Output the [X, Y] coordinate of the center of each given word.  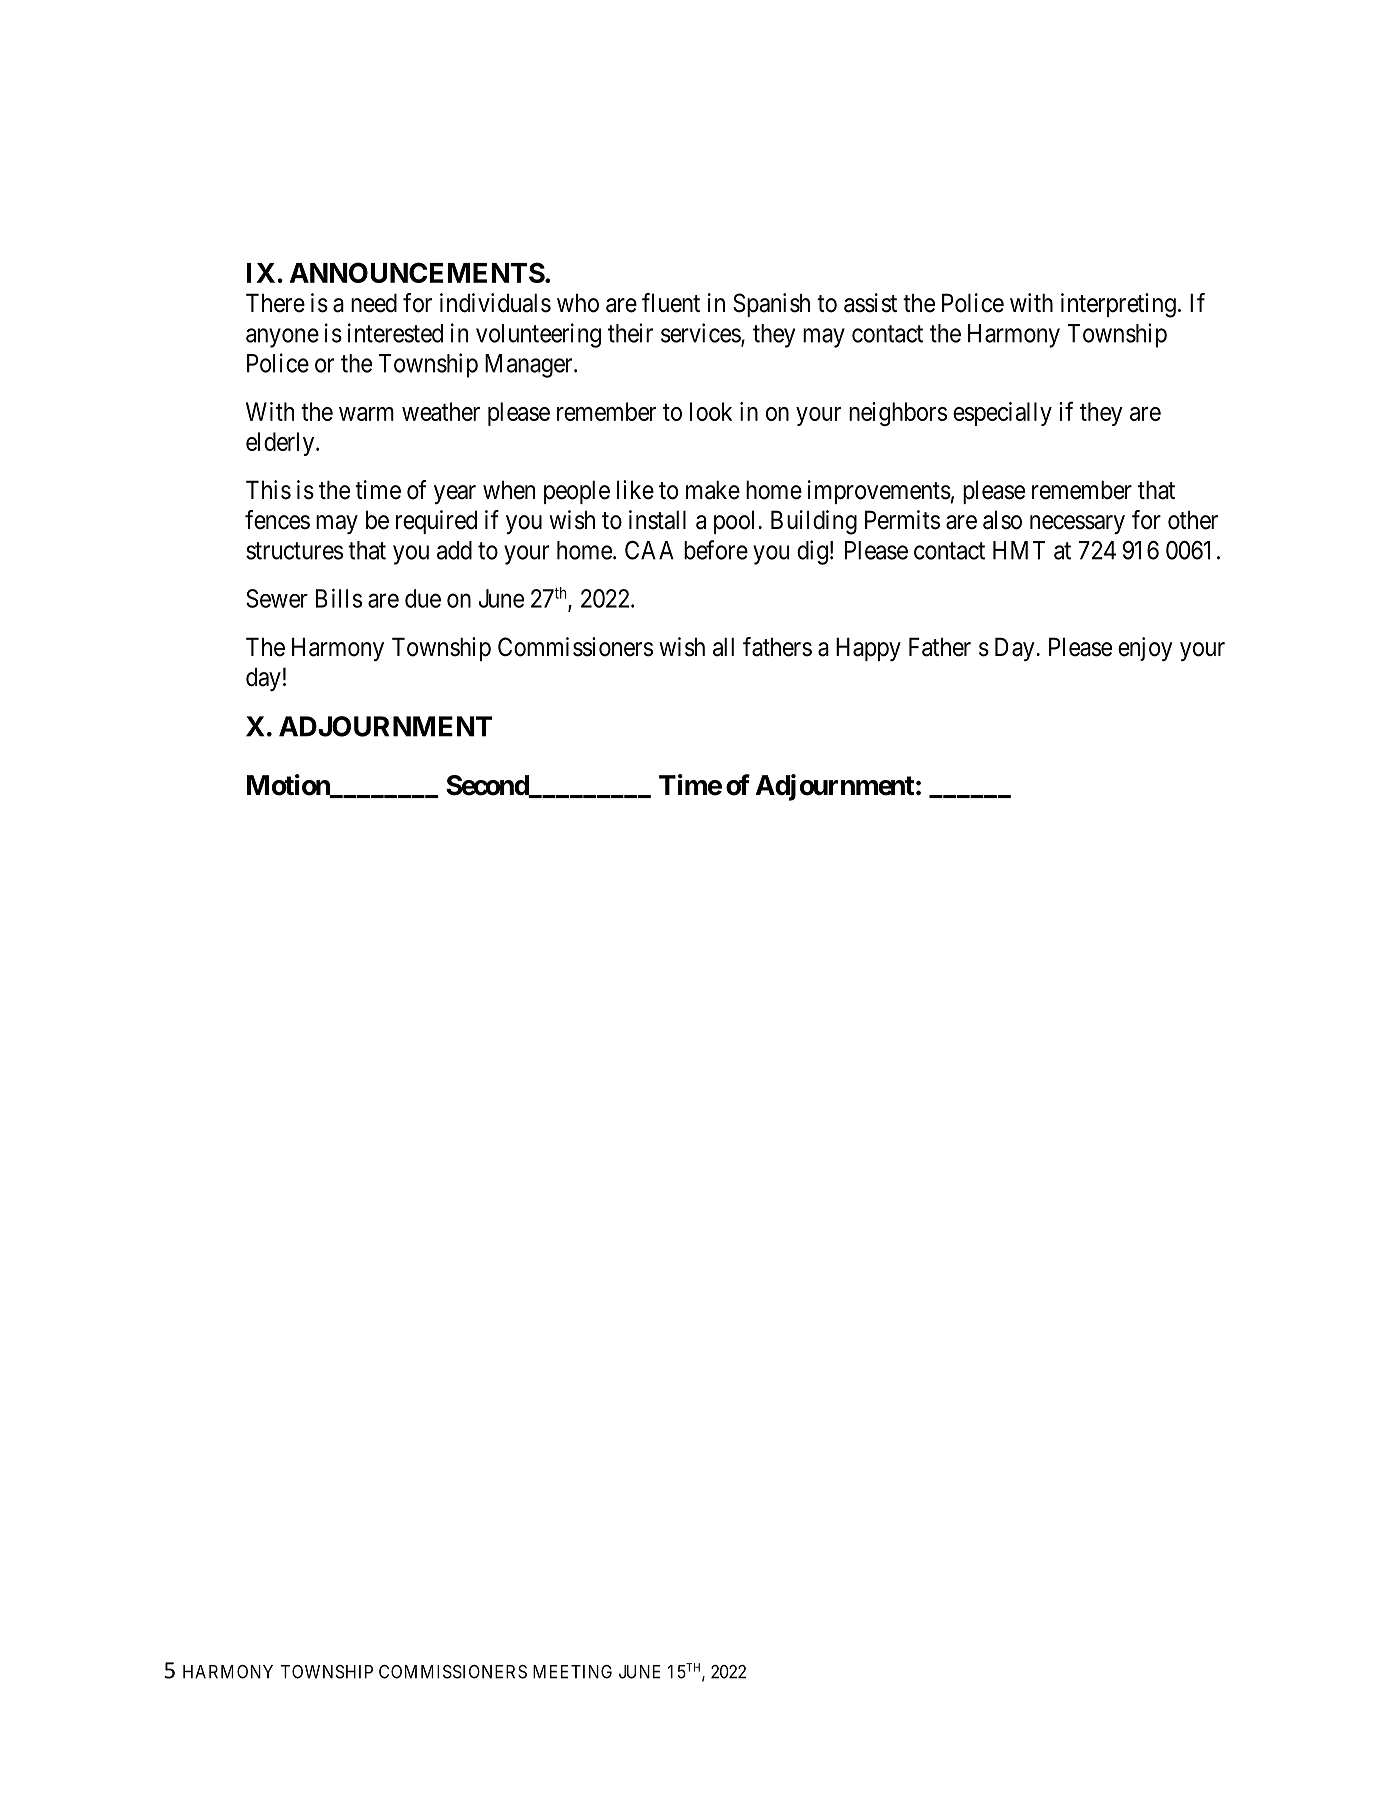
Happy [868, 649]
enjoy [1145, 649]
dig [812, 552]
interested [395, 333]
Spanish [771, 305]
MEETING [572, 1672]
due [423, 598]
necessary [1077, 524]
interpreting [1118, 305]
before [716, 550]
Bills [339, 598]
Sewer [277, 598]
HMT [1019, 550]
